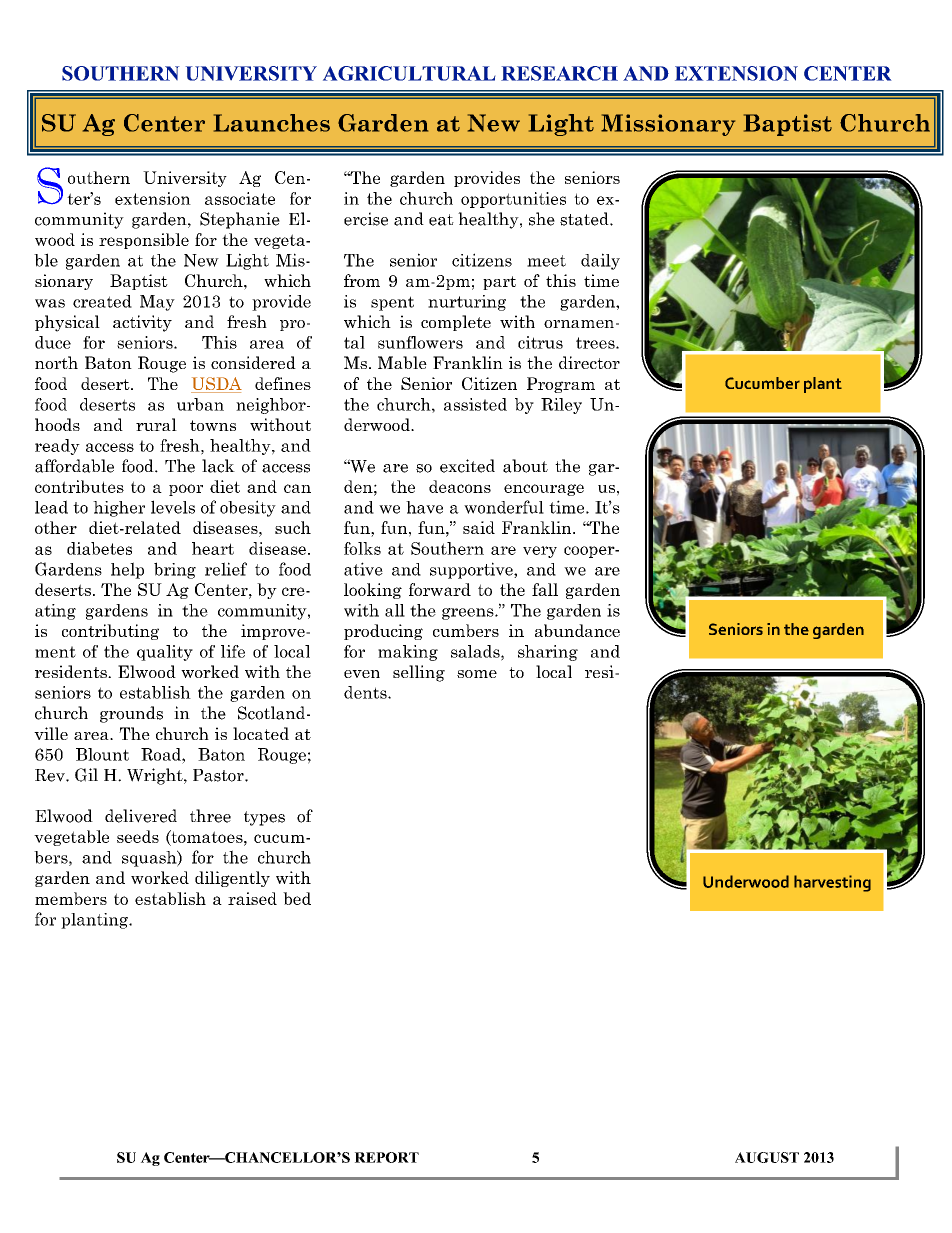 The image size is (952, 1233). Describe the element at coordinates (409, 73) in the image. I see `AGRICULTURAL` at that location.
